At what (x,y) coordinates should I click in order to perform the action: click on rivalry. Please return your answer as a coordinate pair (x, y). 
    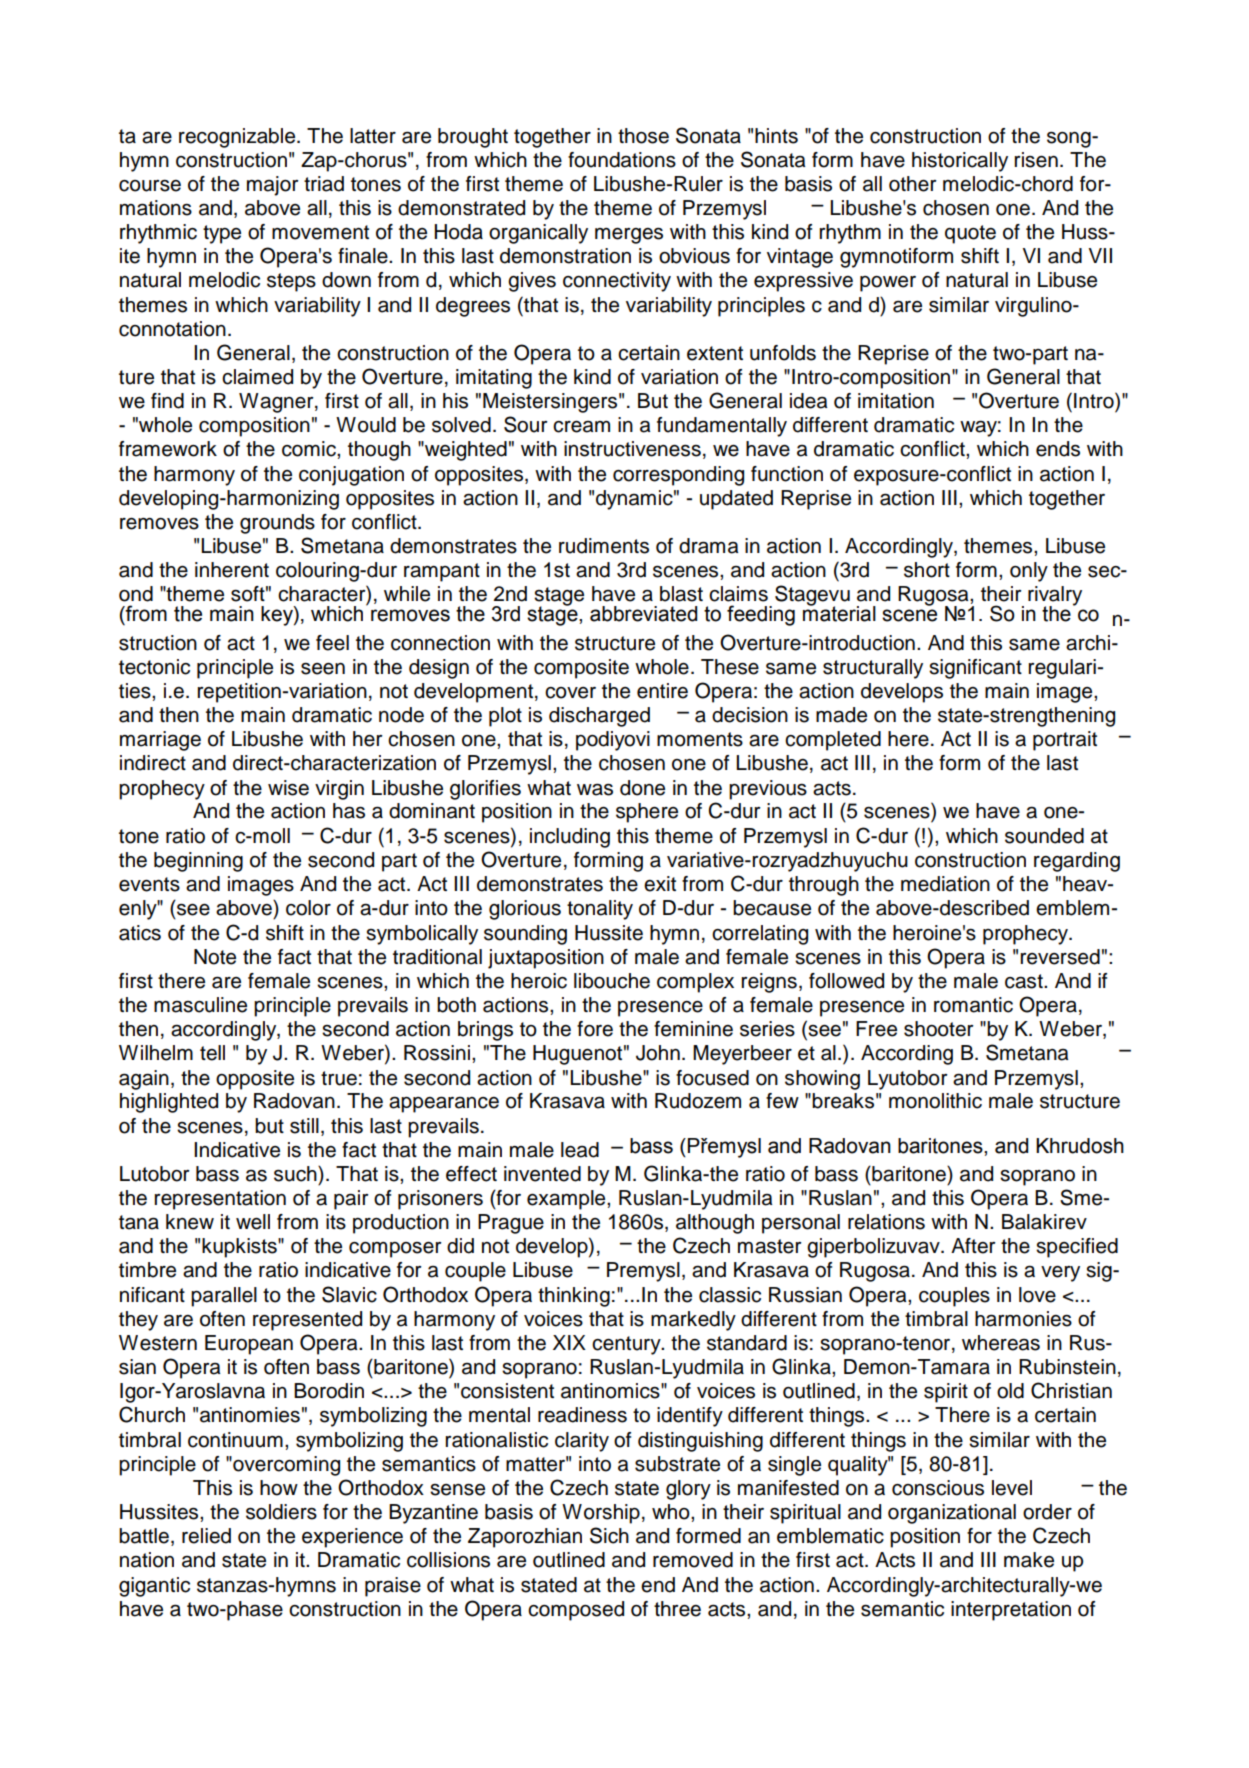
    Looking at the image, I should click on (1055, 597).
